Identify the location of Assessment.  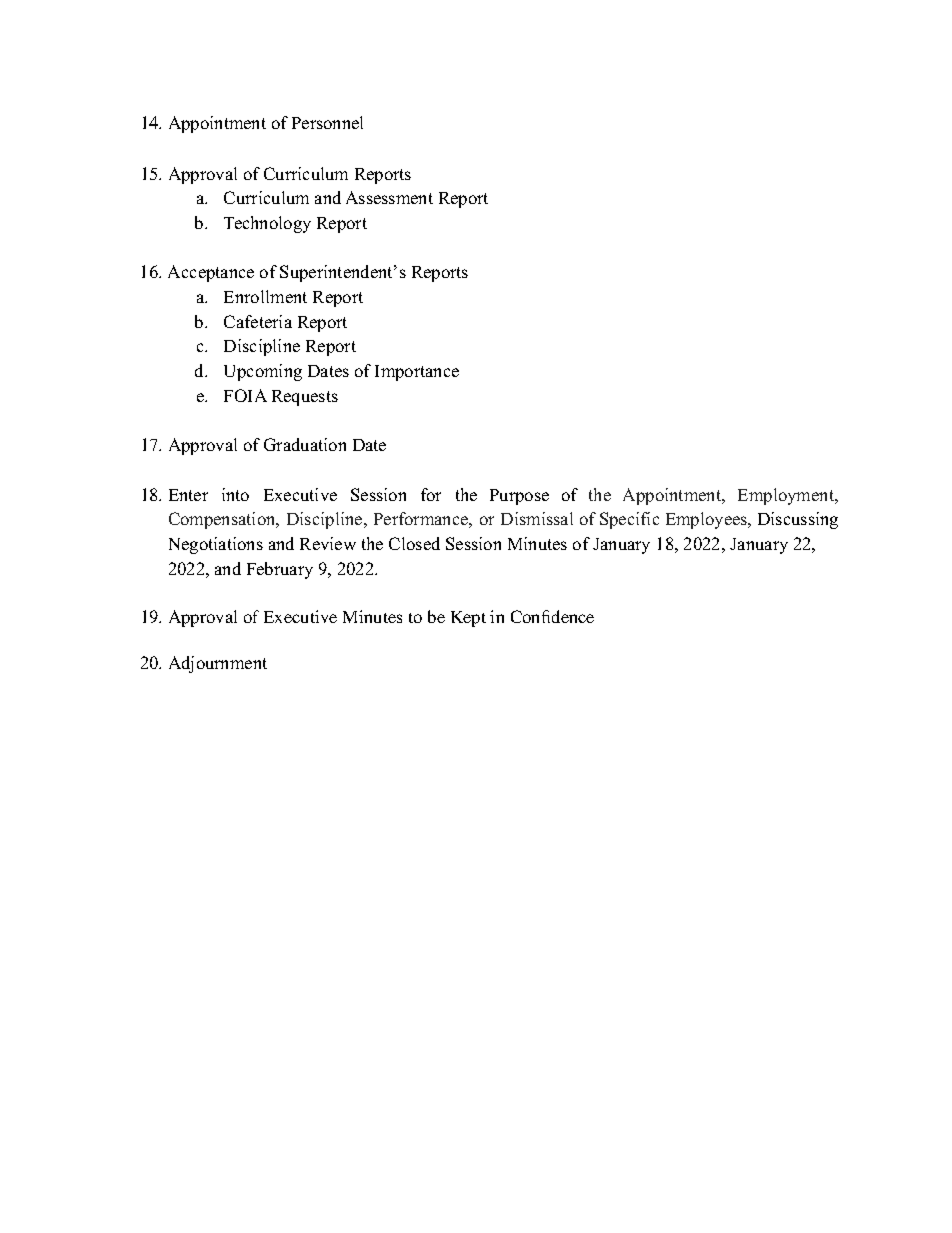
(389, 197).
